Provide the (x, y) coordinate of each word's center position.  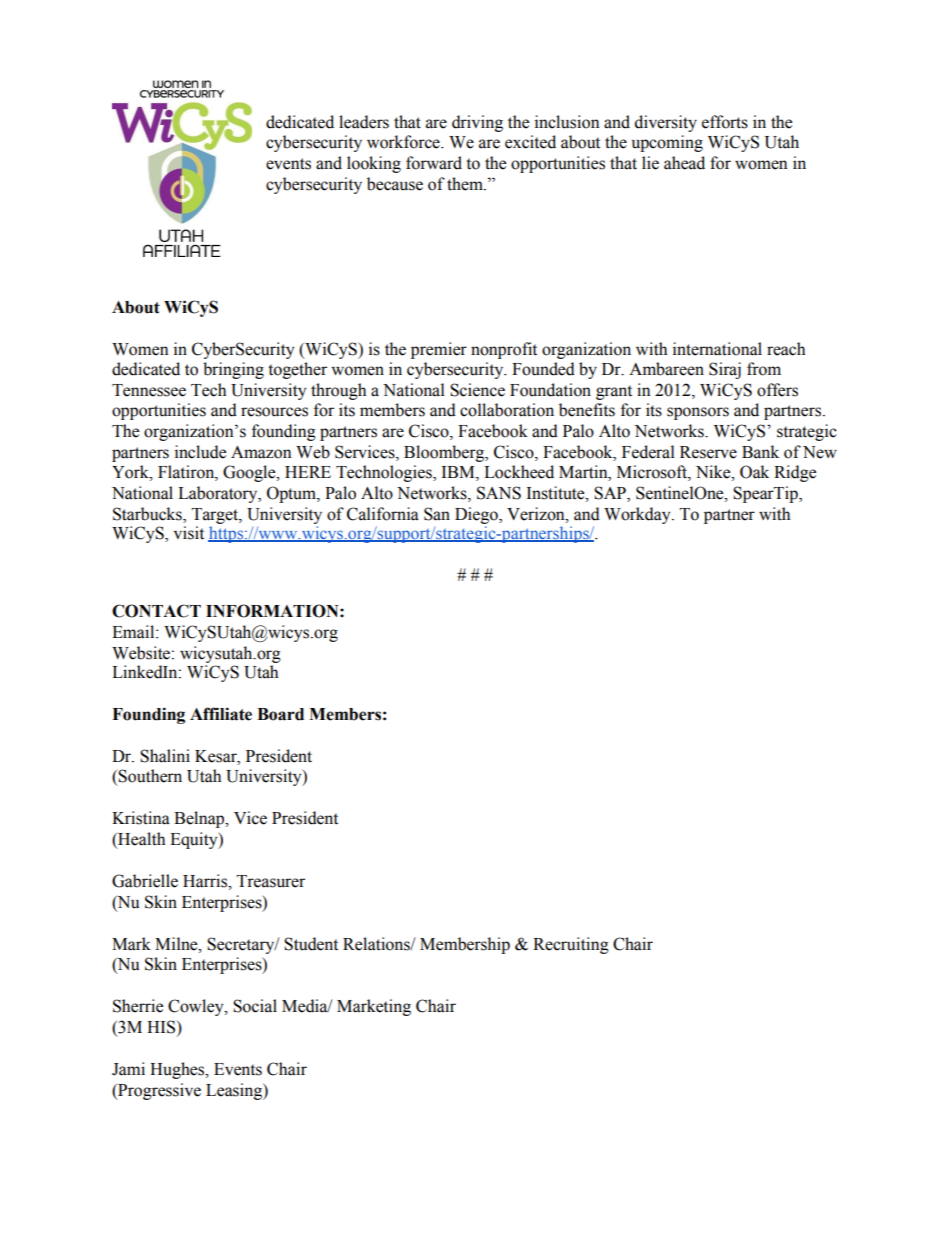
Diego (477, 515)
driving (477, 123)
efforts (725, 122)
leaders (364, 122)
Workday (638, 515)
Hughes (178, 1070)
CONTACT (156, 611)
